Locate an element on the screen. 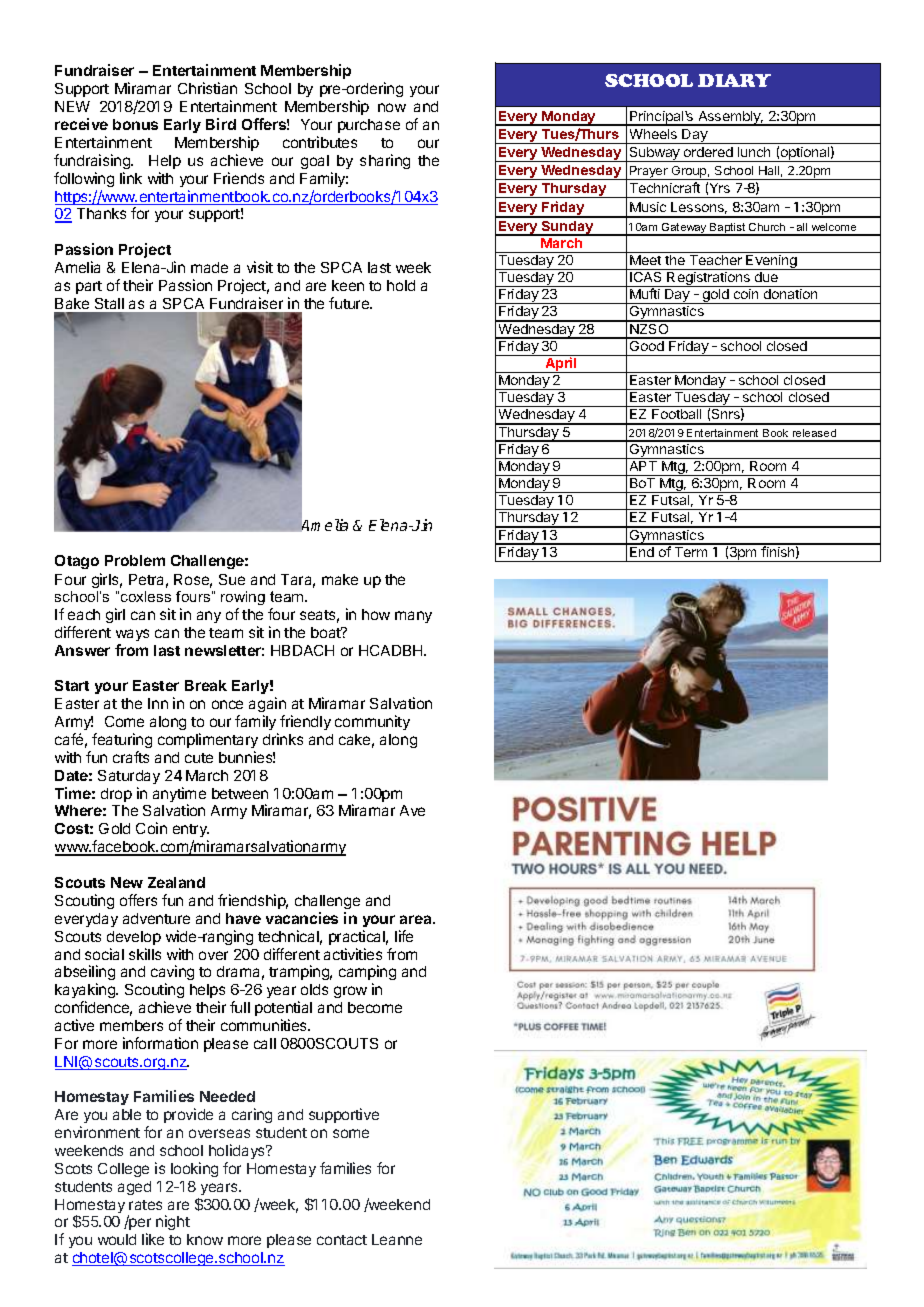 This screenshot has height=1307, width=924. how is located at coordinates (376, 614).
